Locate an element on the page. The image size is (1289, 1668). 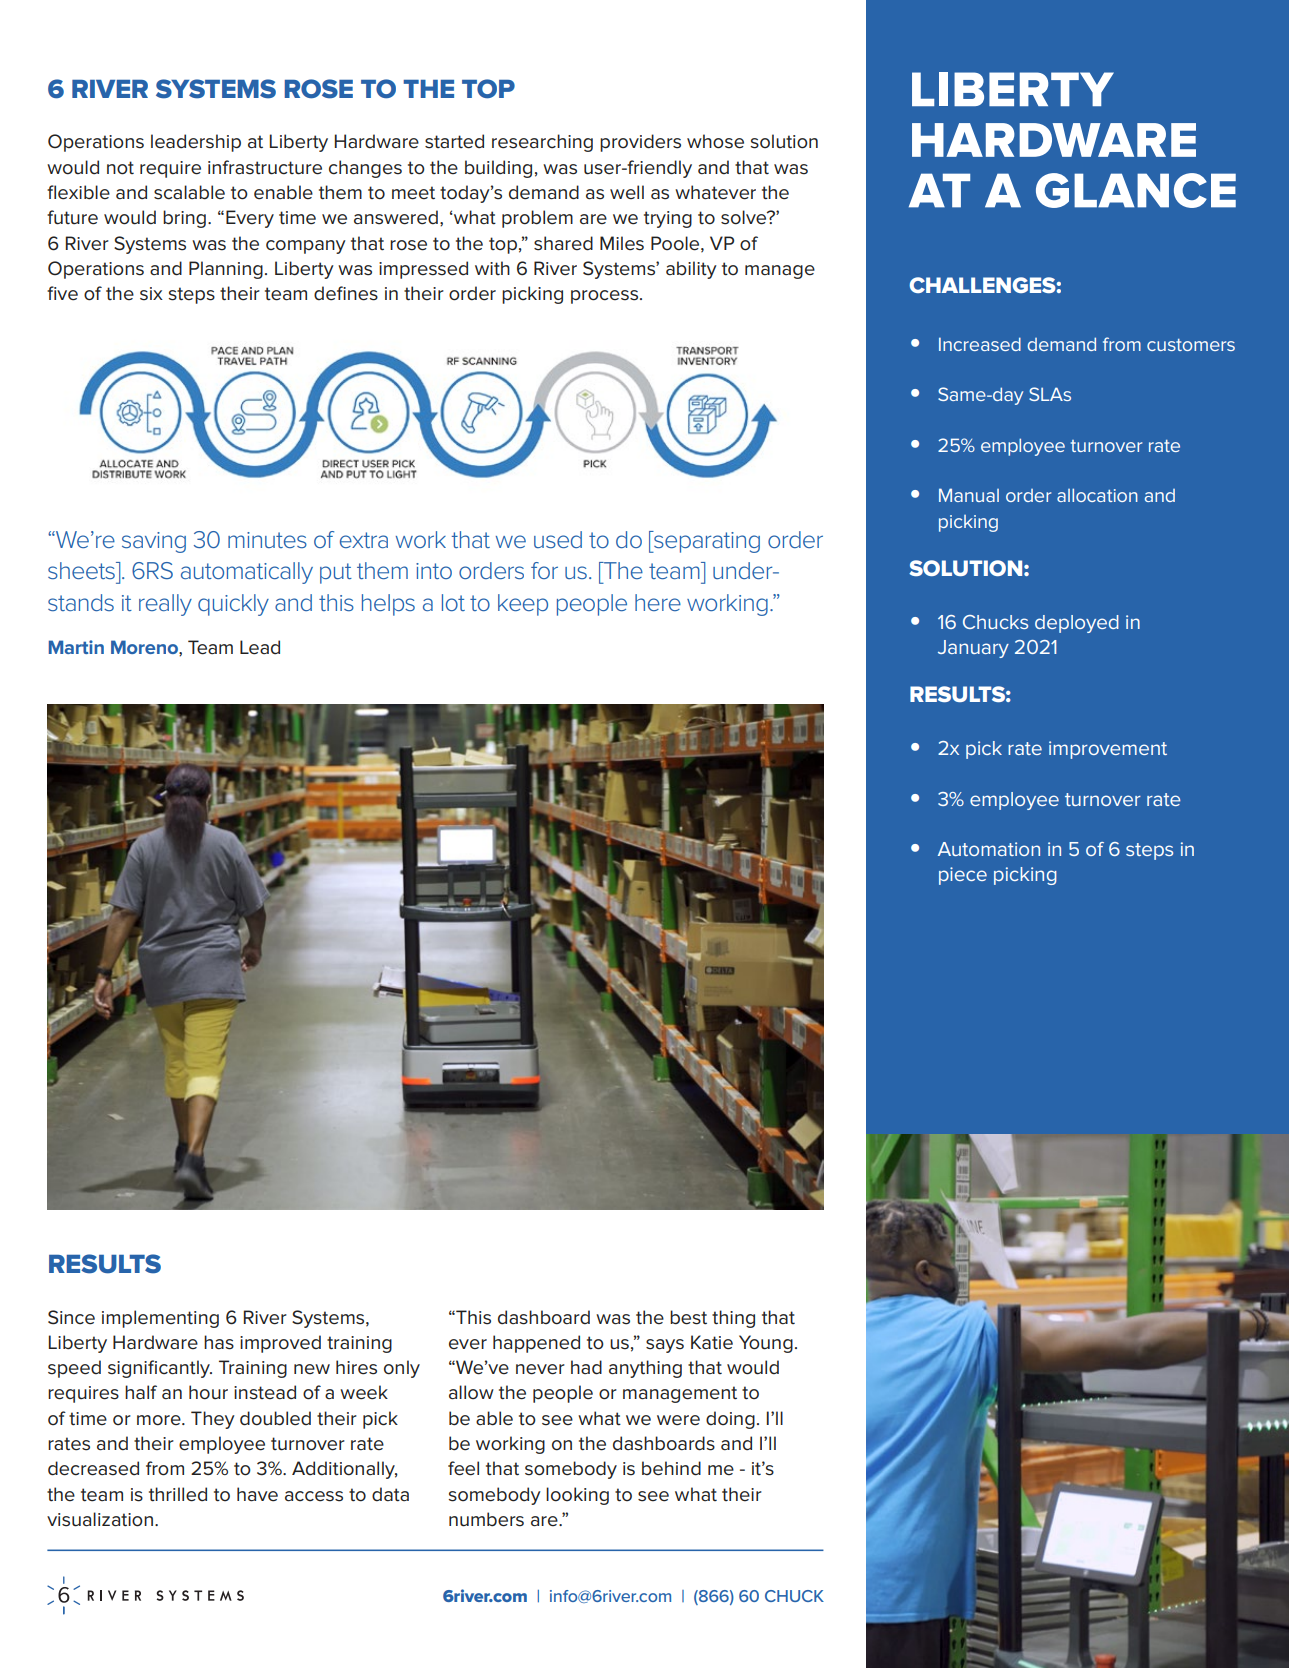
behind is located at coordinates (671, 1468).
